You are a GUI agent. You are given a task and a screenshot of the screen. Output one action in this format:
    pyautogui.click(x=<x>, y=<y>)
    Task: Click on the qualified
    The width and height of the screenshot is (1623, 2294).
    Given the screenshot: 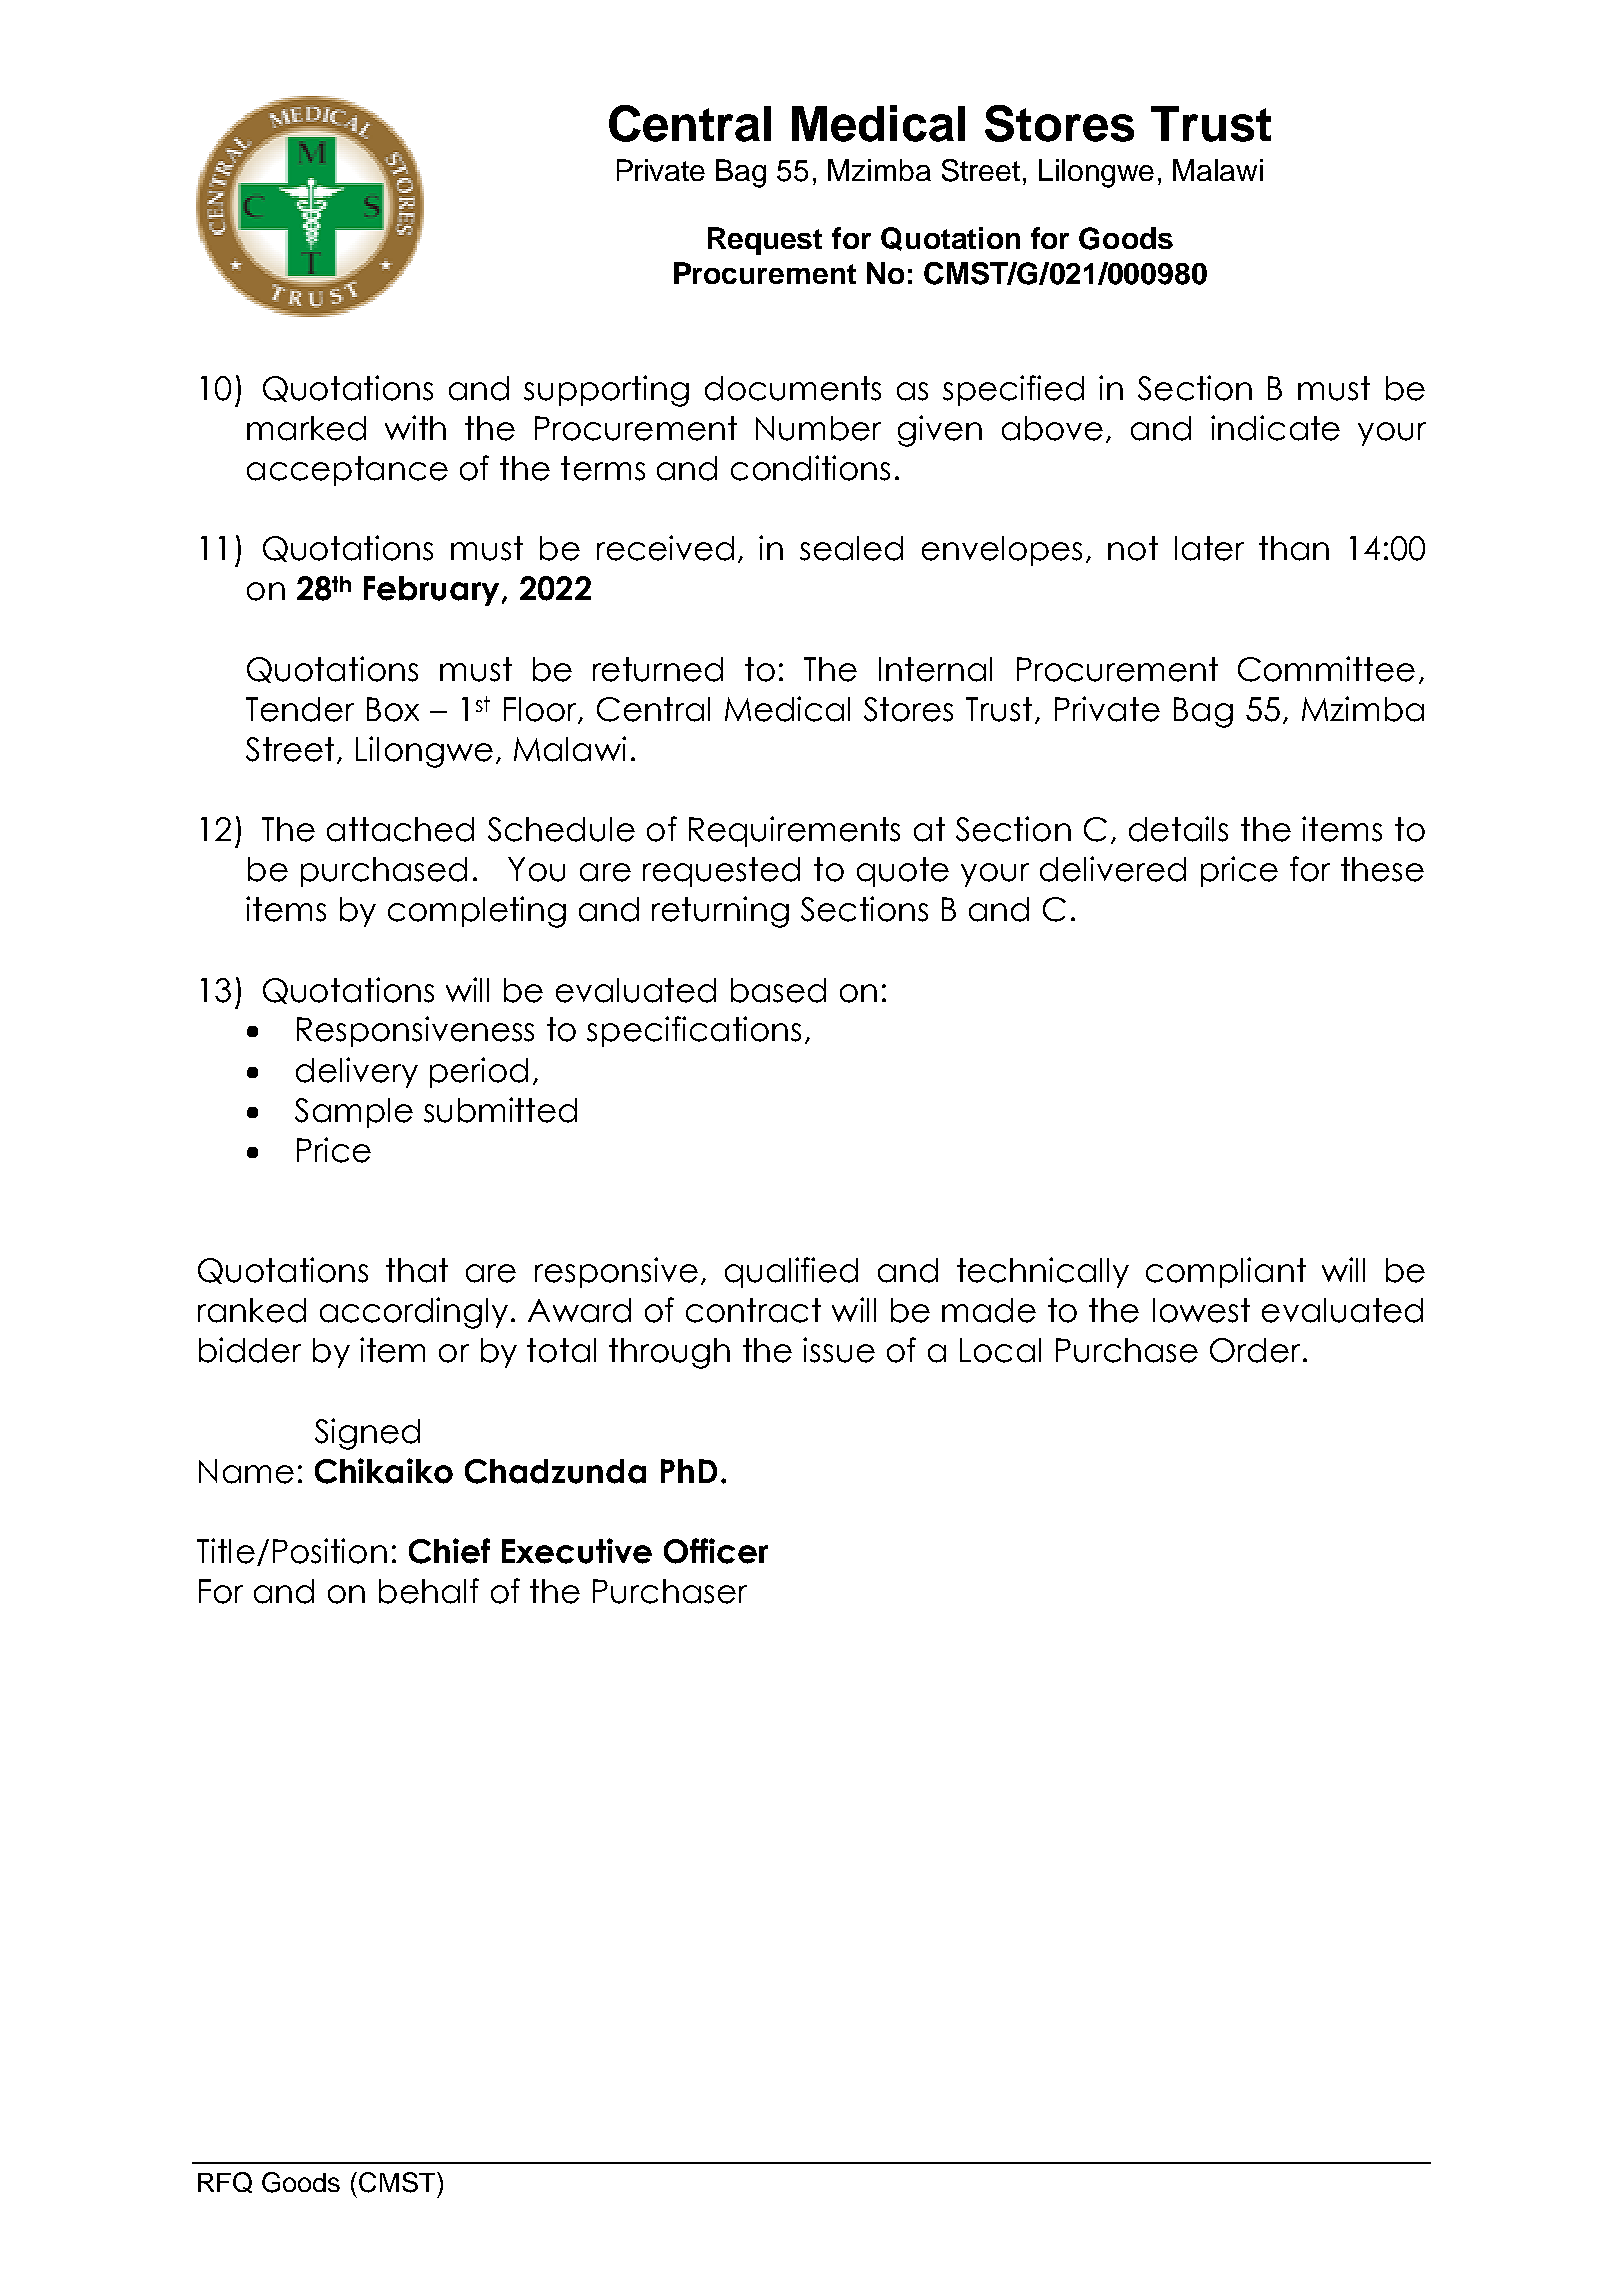 What is the action you would take?
    pyautogui.click(x=791, y=1272)
